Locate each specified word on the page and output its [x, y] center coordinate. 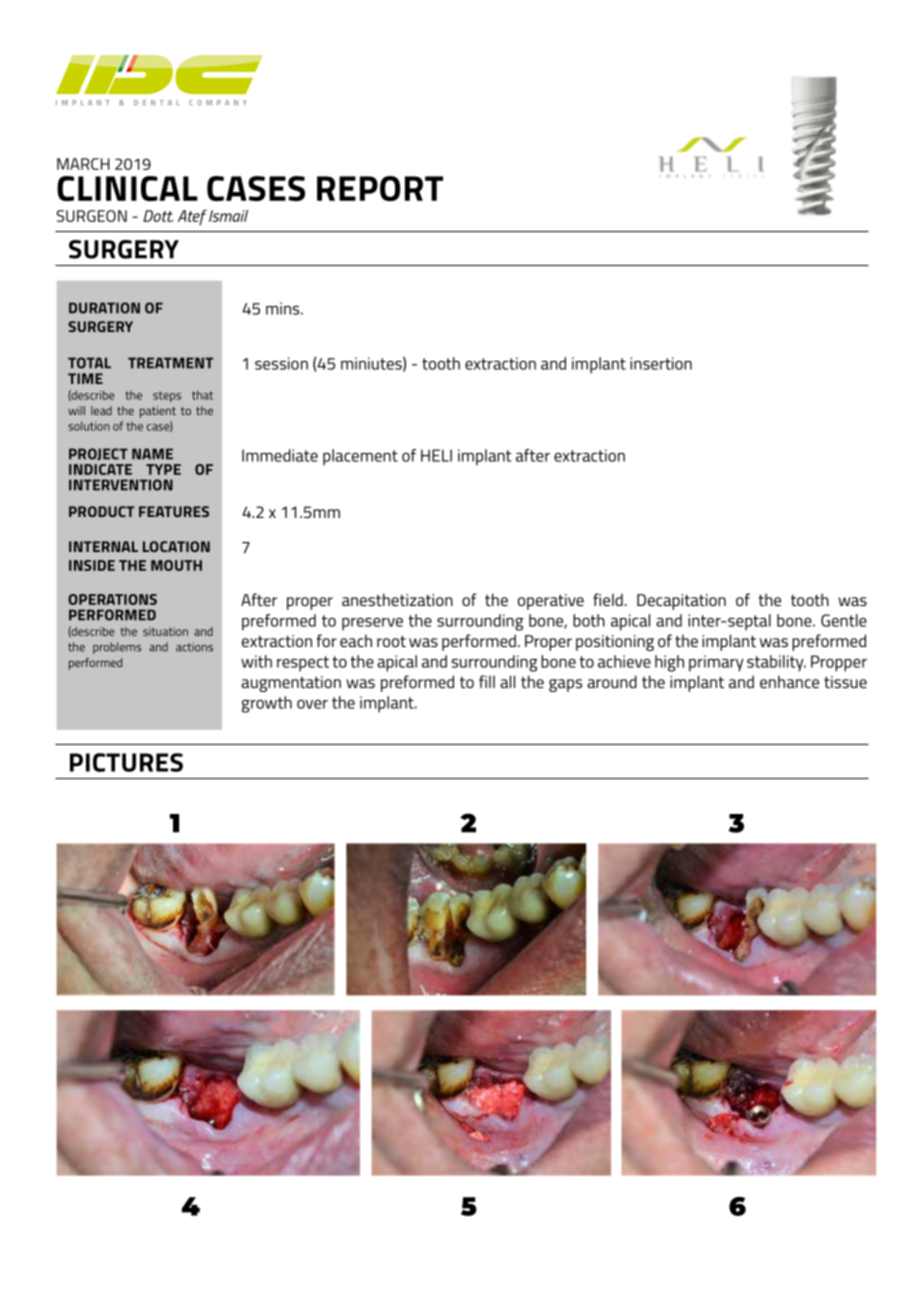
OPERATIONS [112, 599]
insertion [661, 363]
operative [551, 602]
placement [360, 457]
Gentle [844, 620]
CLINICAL [127, 188]
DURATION [104, 308]
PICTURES [126, 762]
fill [487, 681]
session [281, 363]
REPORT [380, 188]
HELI [436, 455]
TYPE [163, 469]
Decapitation [681, 602]
